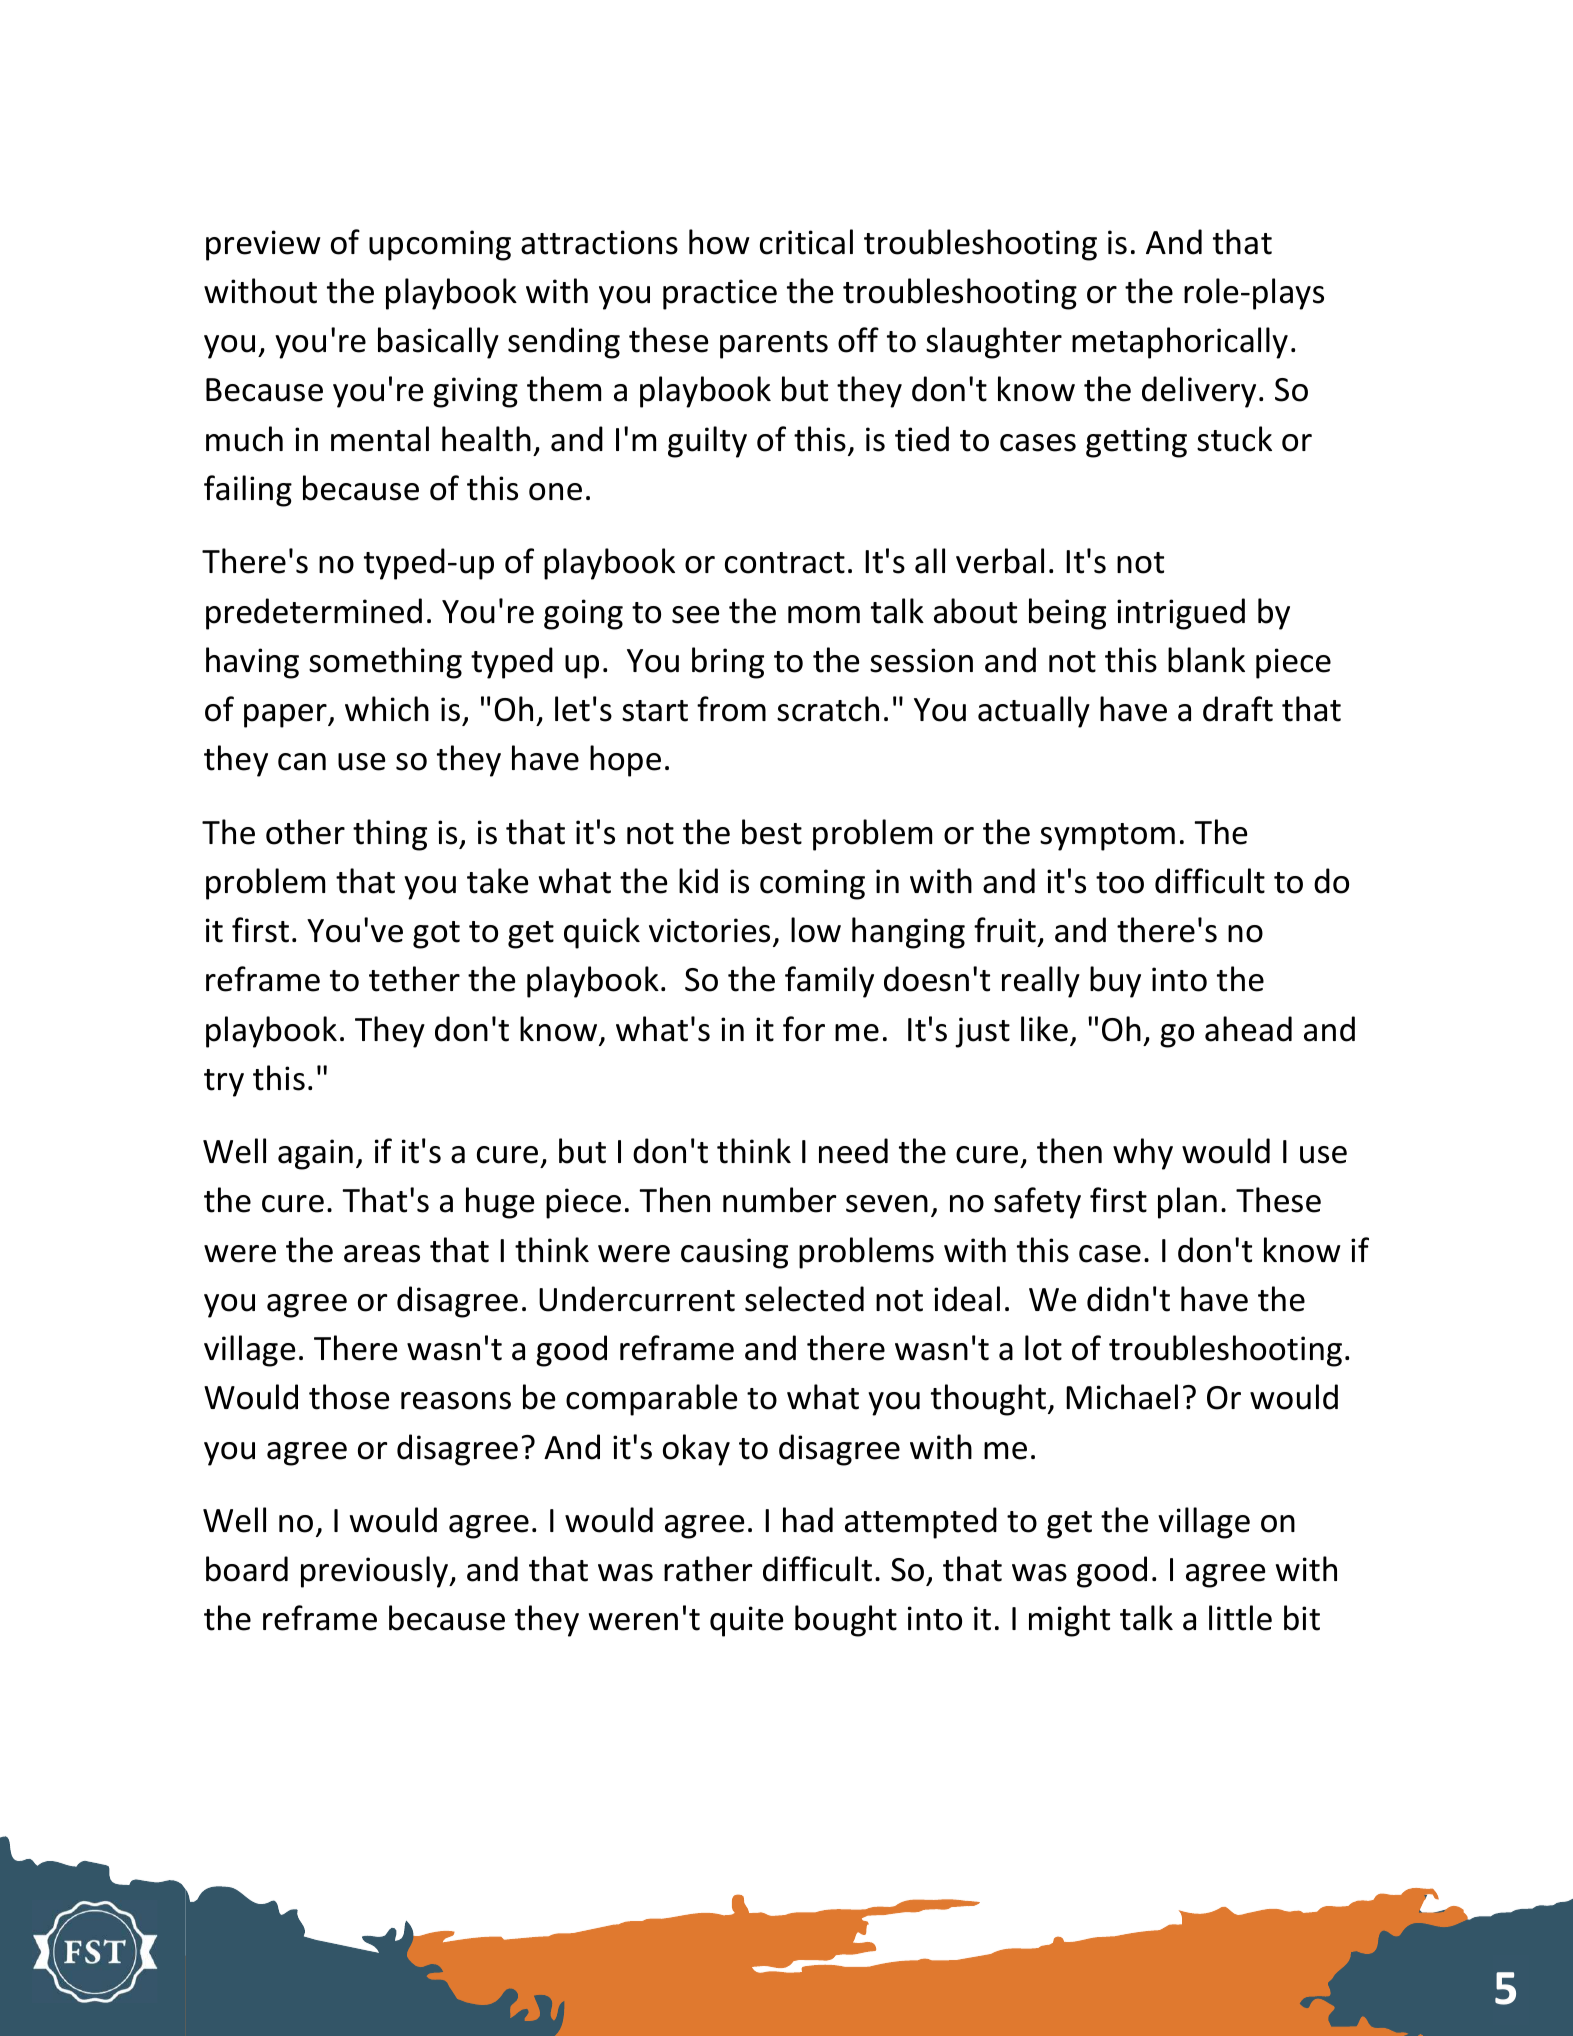  I want to click on low, so click(816, 930).
